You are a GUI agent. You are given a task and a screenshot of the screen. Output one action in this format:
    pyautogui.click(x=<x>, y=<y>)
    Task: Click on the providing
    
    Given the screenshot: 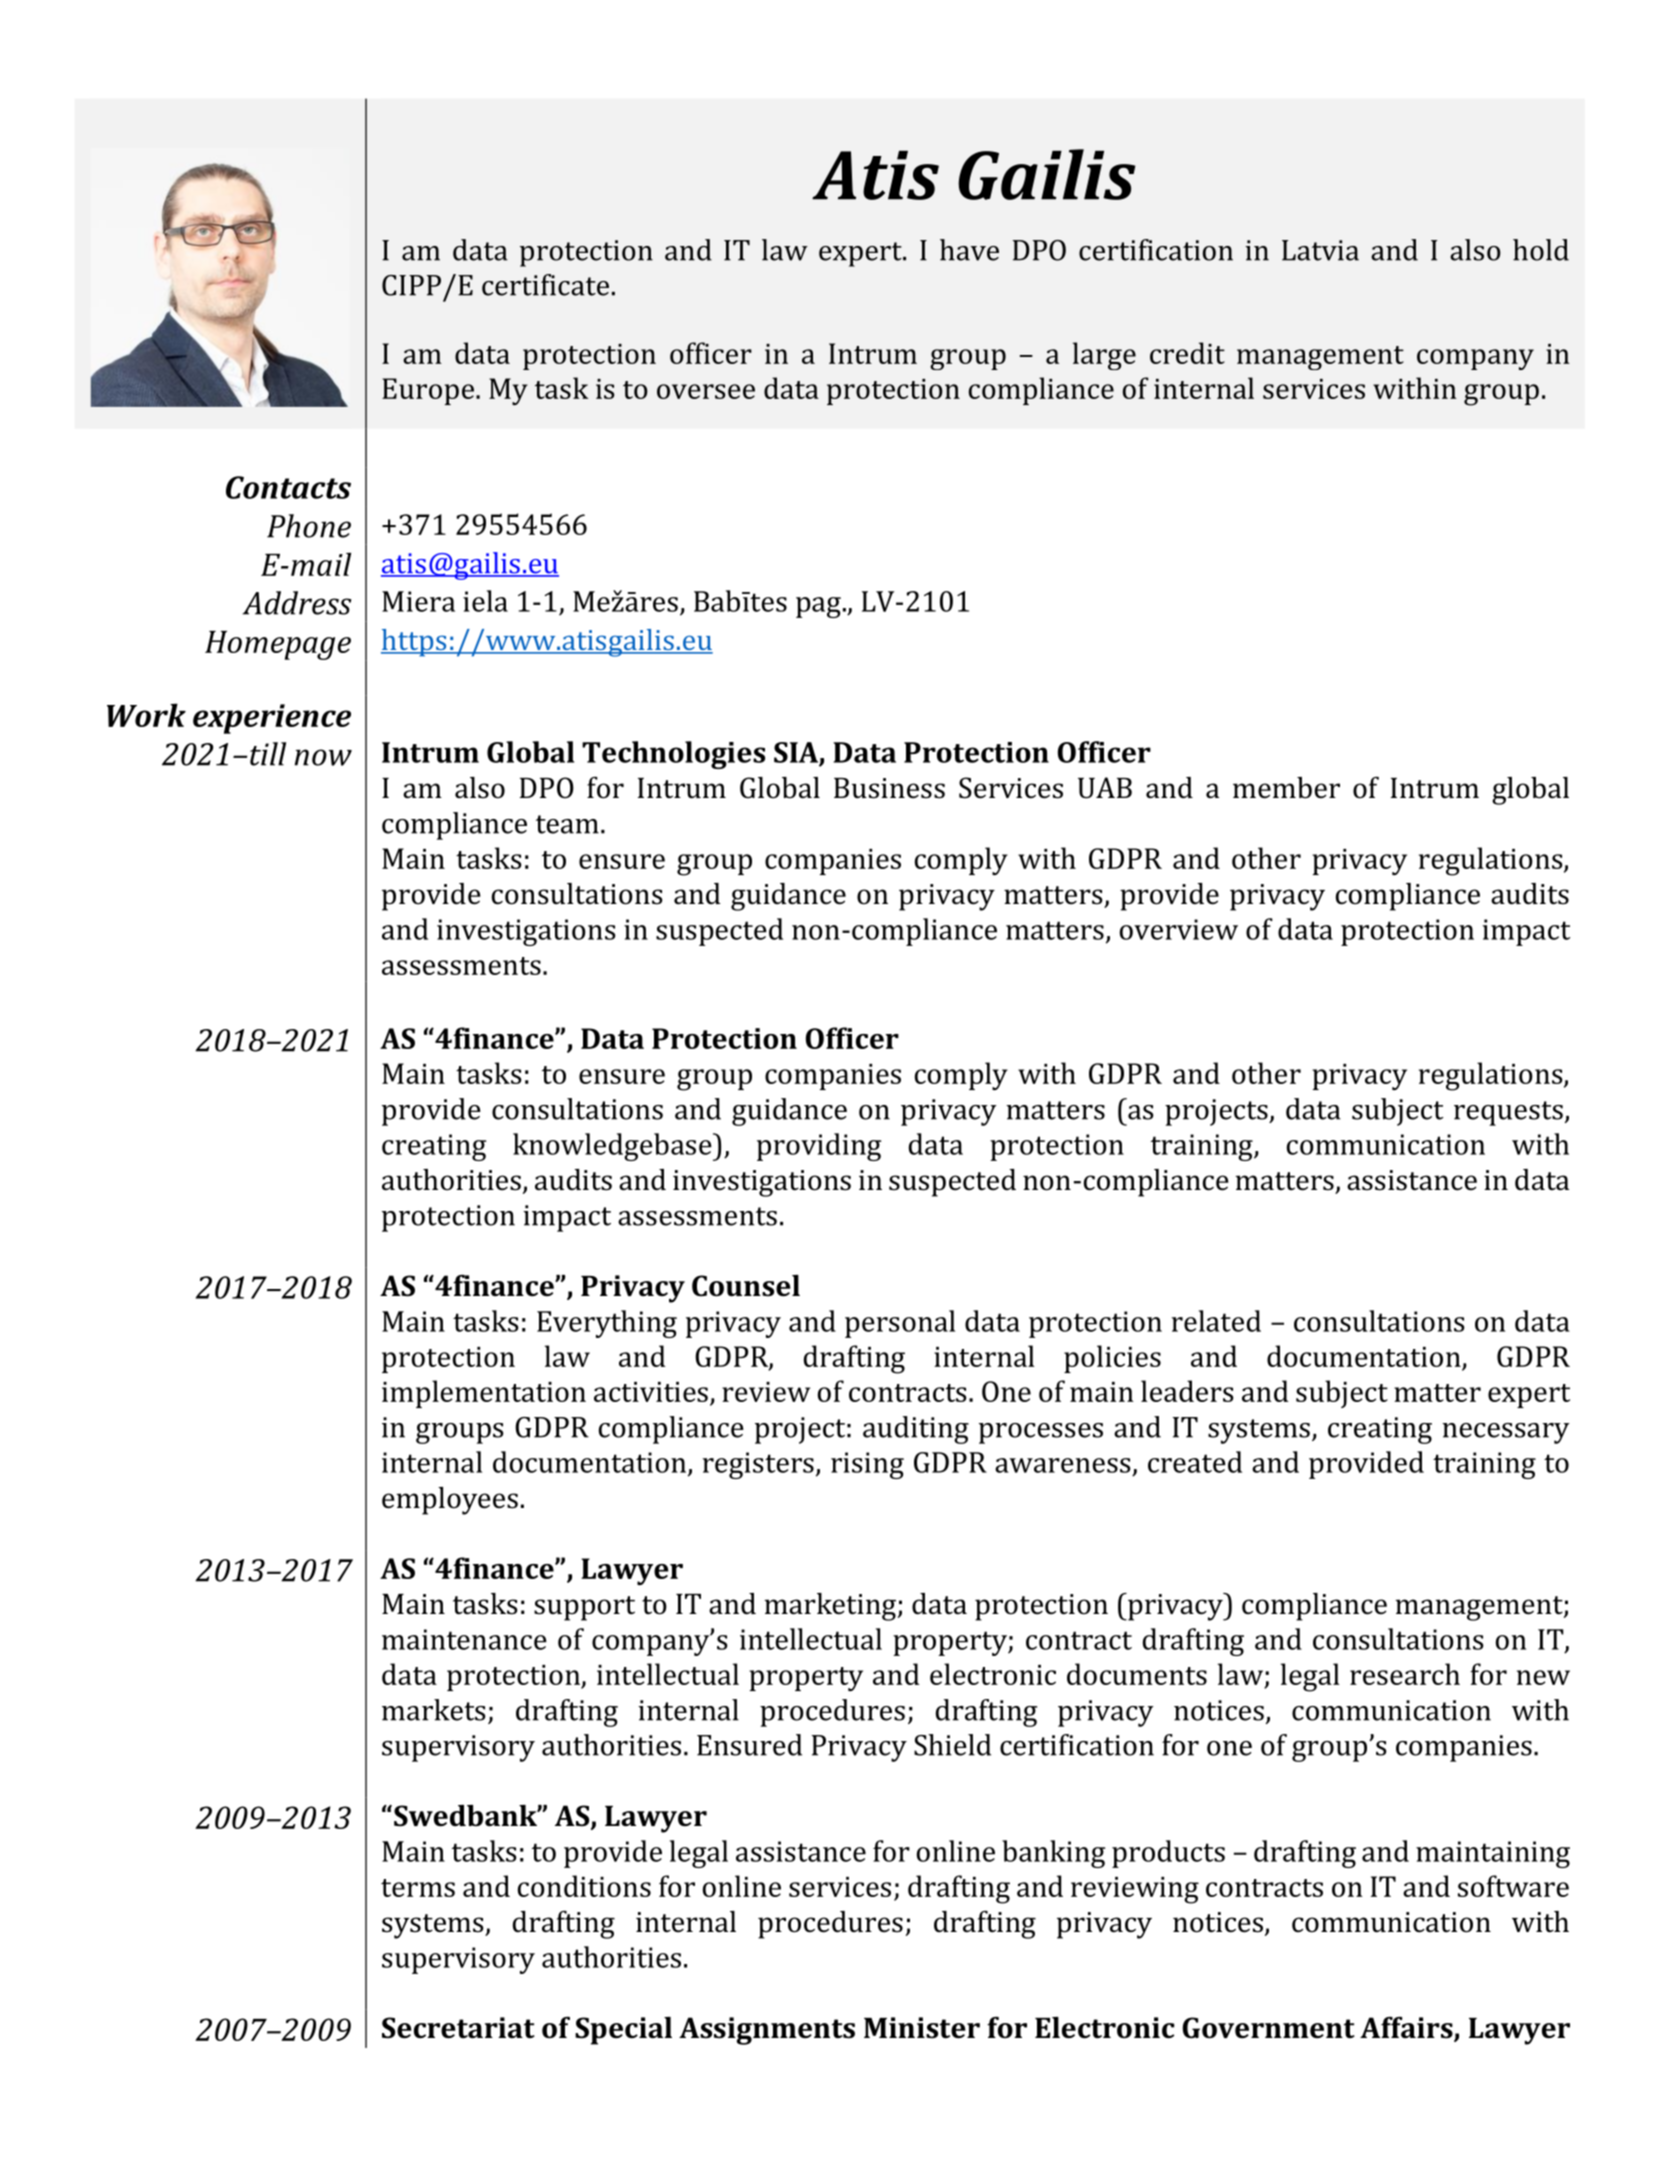 What is the action you would take?
    pyautogui.click(x=819, y=1147)
